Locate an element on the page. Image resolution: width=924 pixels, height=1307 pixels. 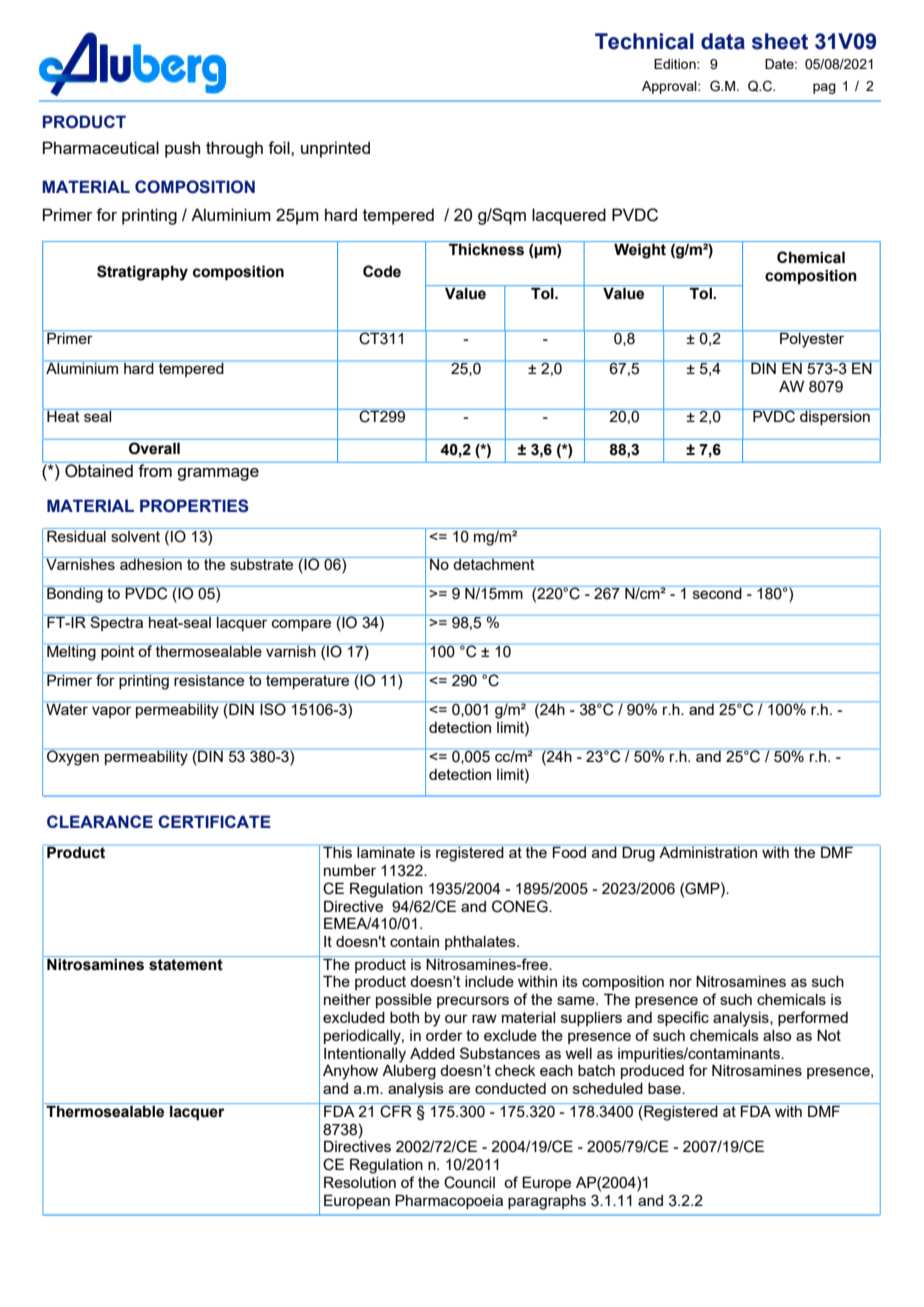
push is located at coordinates (182, 149).
